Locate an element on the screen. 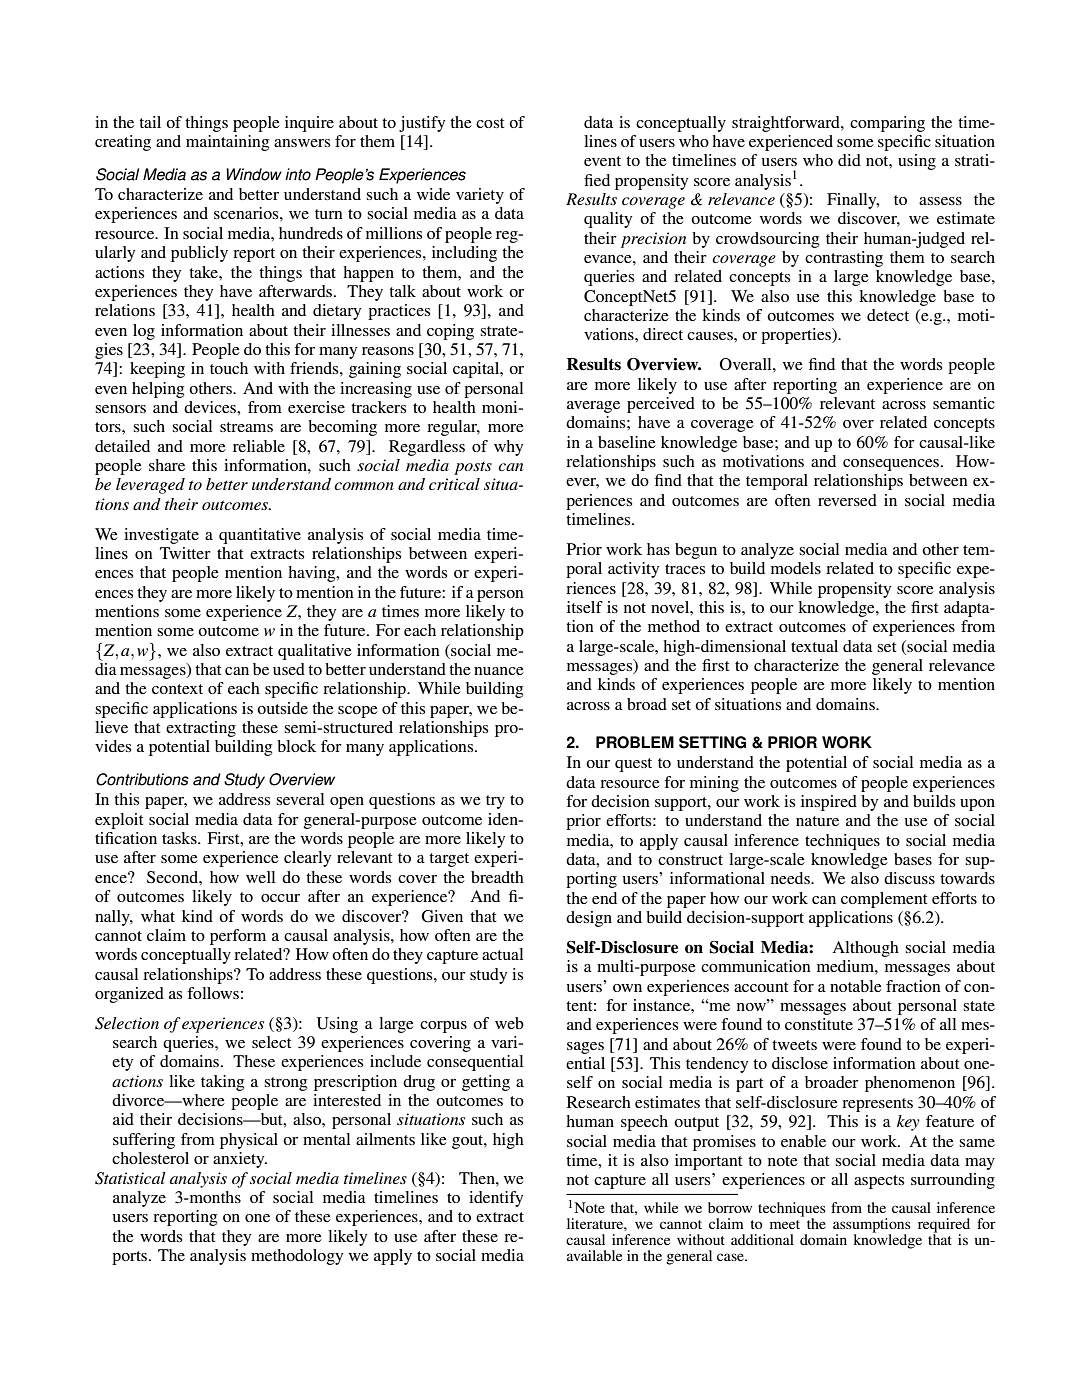 The height and width of the screenshot is (1398, 1080). cost is located at coordinates (490, 123).
